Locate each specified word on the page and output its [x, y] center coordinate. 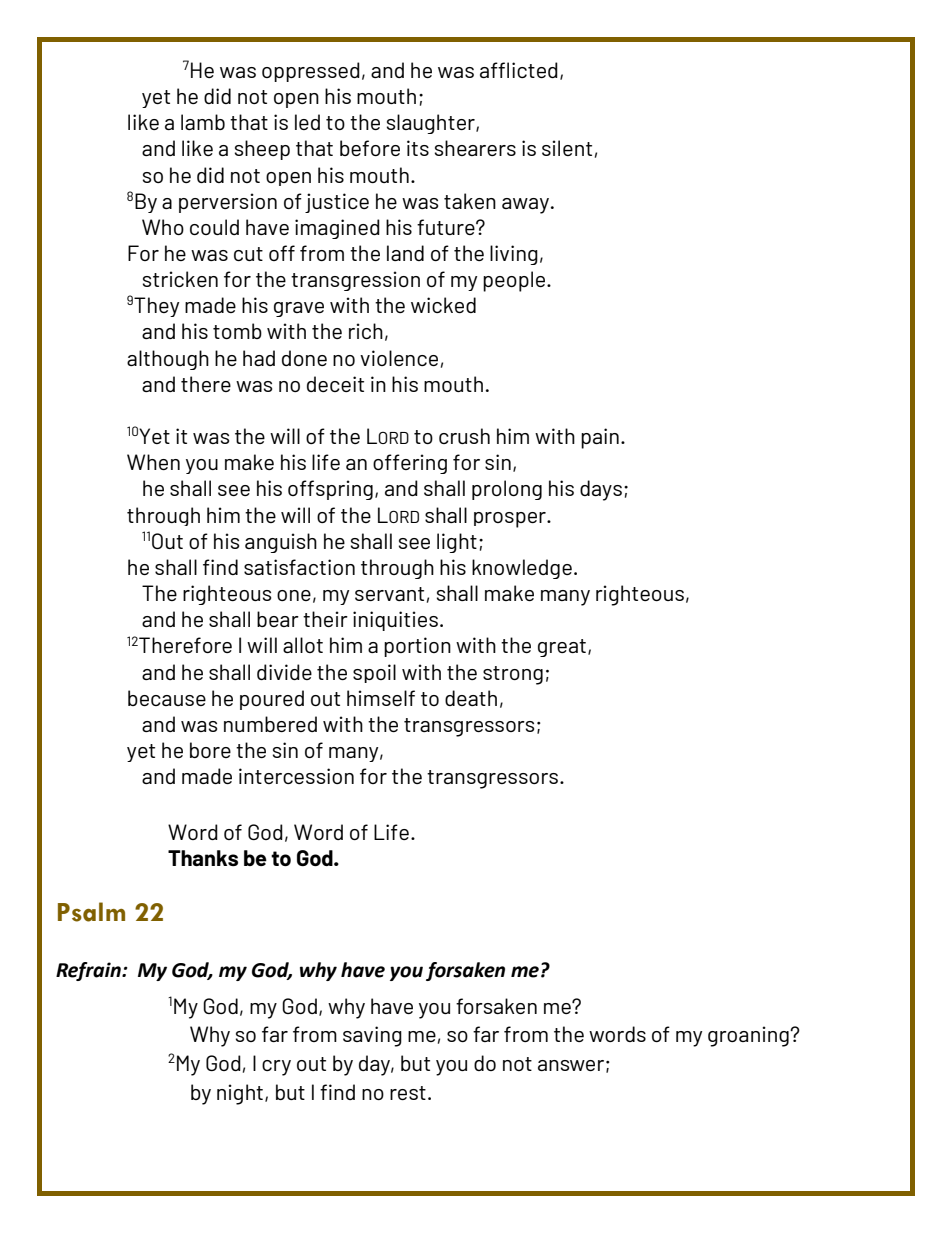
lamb [203, 122]
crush [464, 436]
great [562, 648]
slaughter [432, 124]
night [240, 1094]
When [153, 462]
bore [210, 750]
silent [567, 148]
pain [600, 438]
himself [381, 698]
